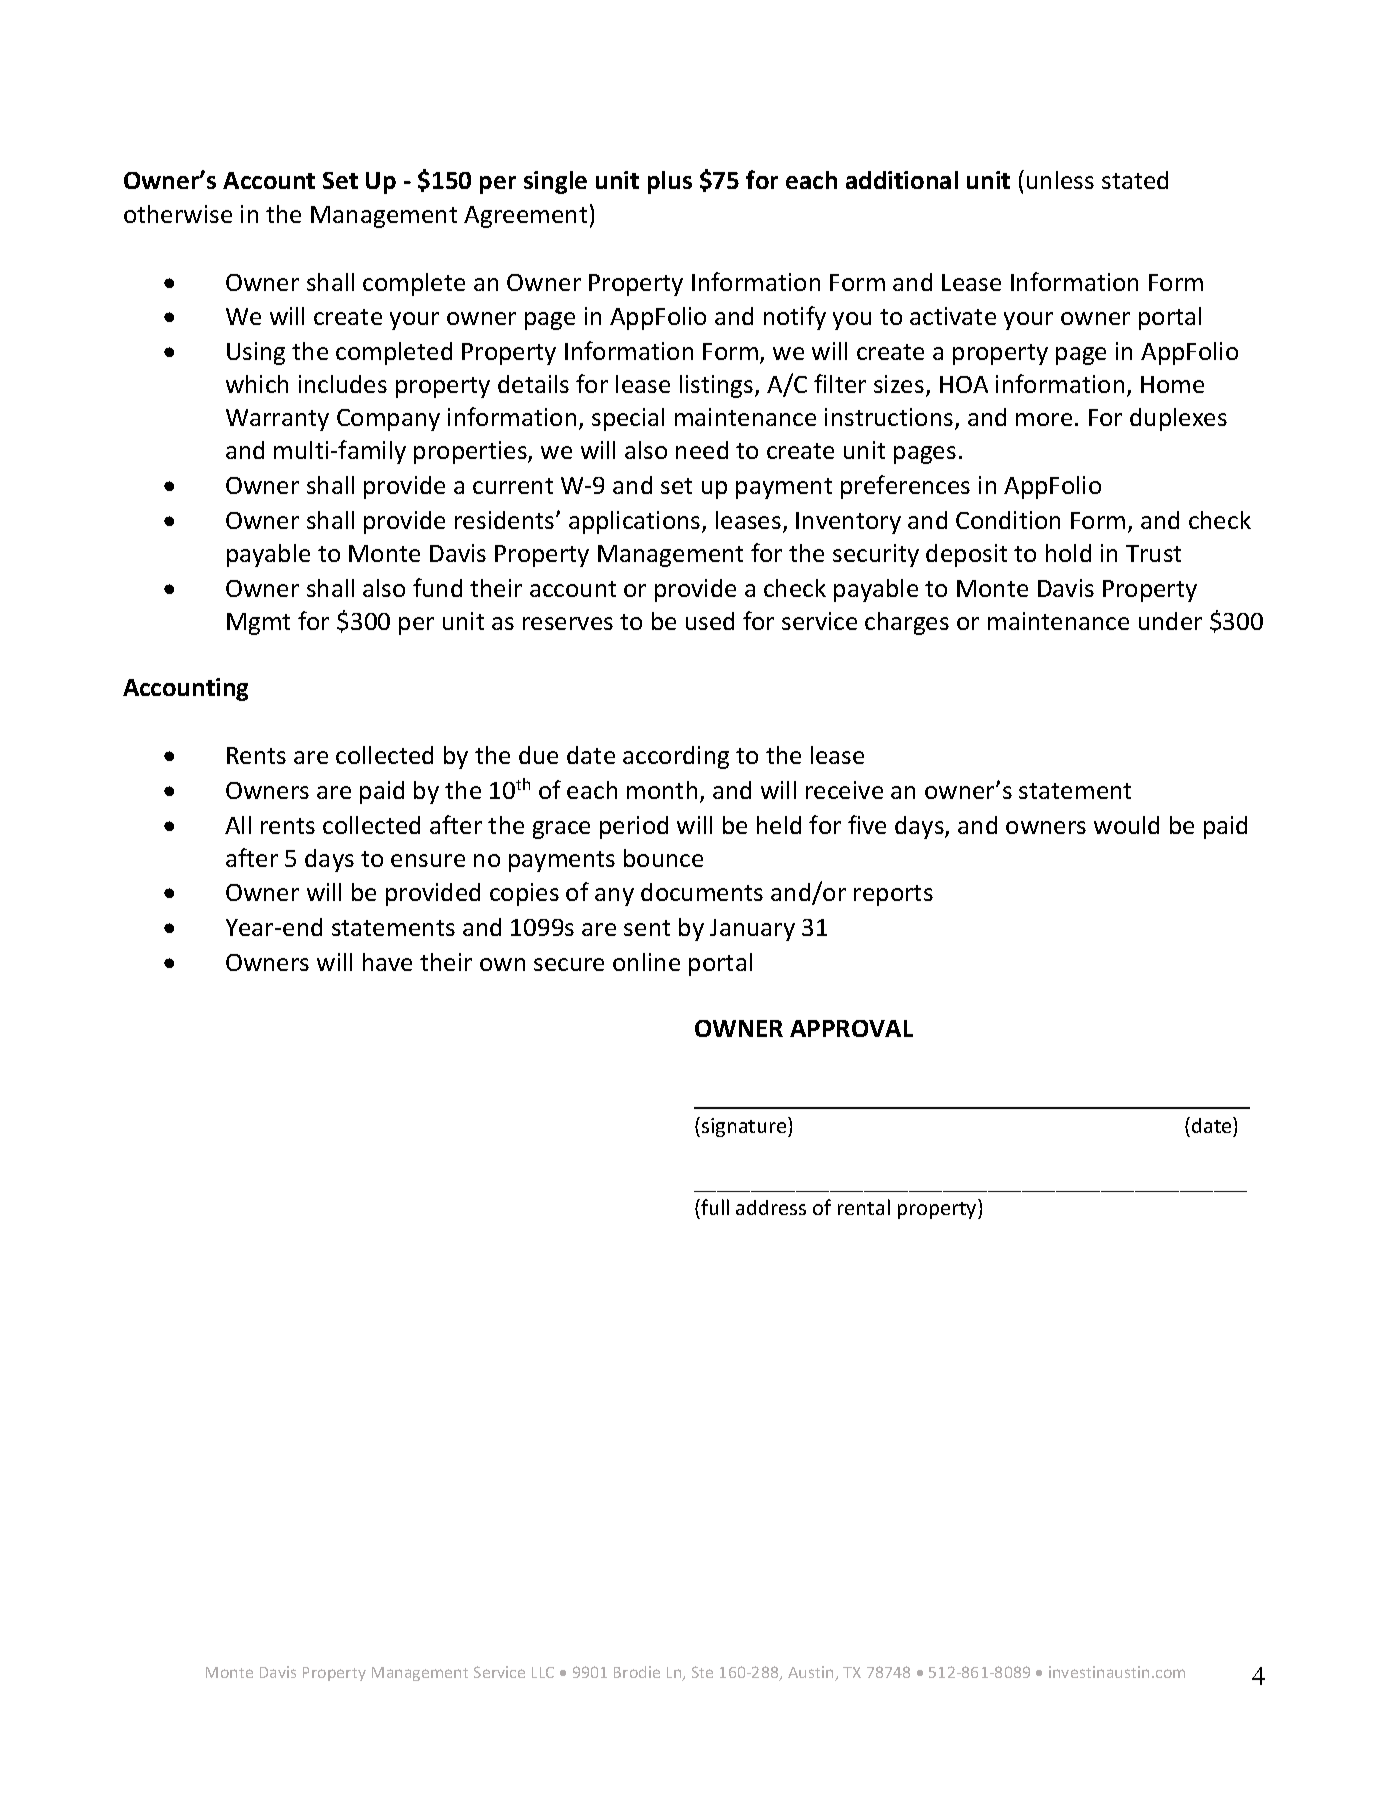 The width and height of the page is (1388, 1796). What do you see at coordinates (1060, 180) in the page?
I see `unless` at bounding box center [1060, 180].
